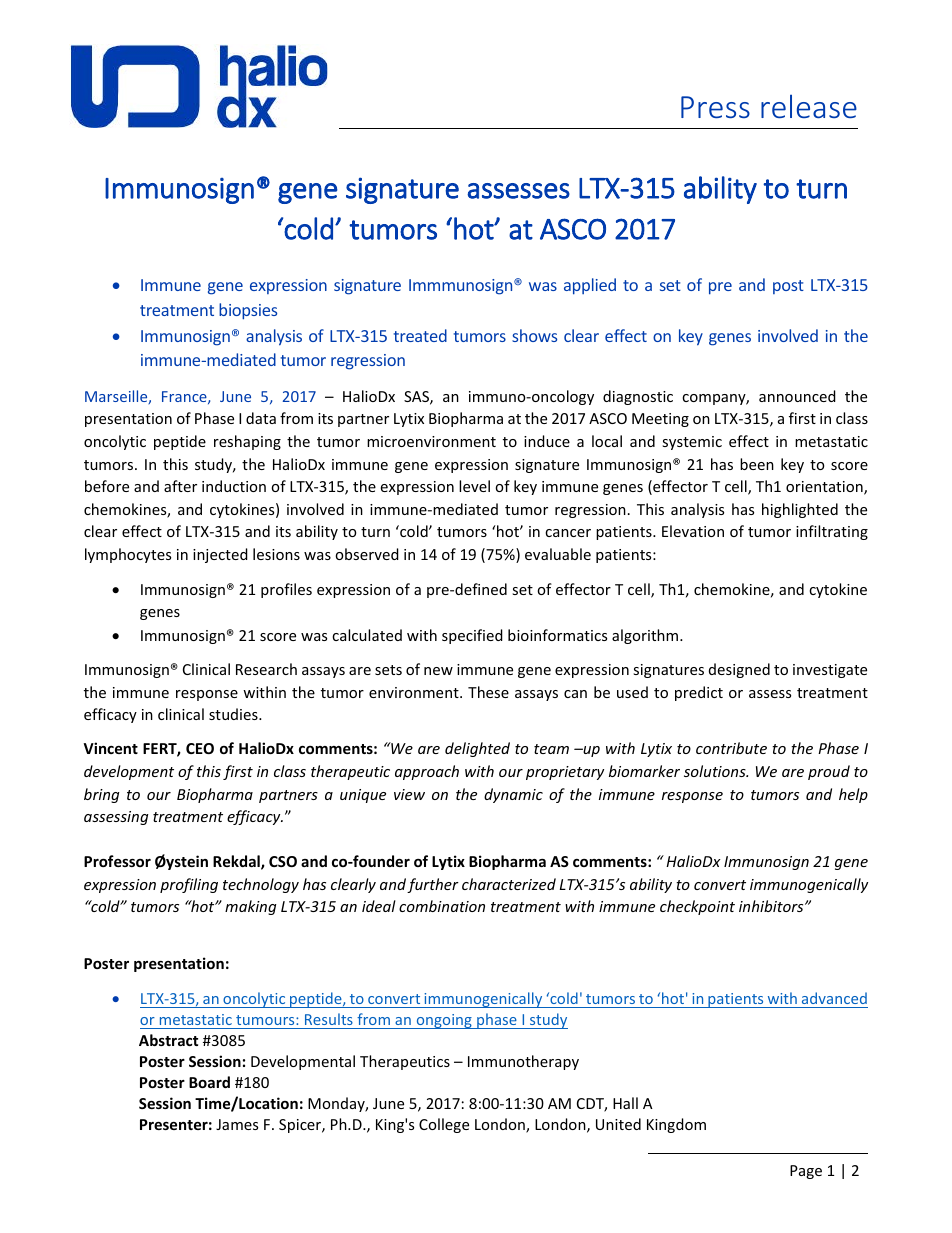 This screenshot has width=952, height=1233. Describe the element at coordinates (757, 464) in the screenshot. I see `been` at that location.
